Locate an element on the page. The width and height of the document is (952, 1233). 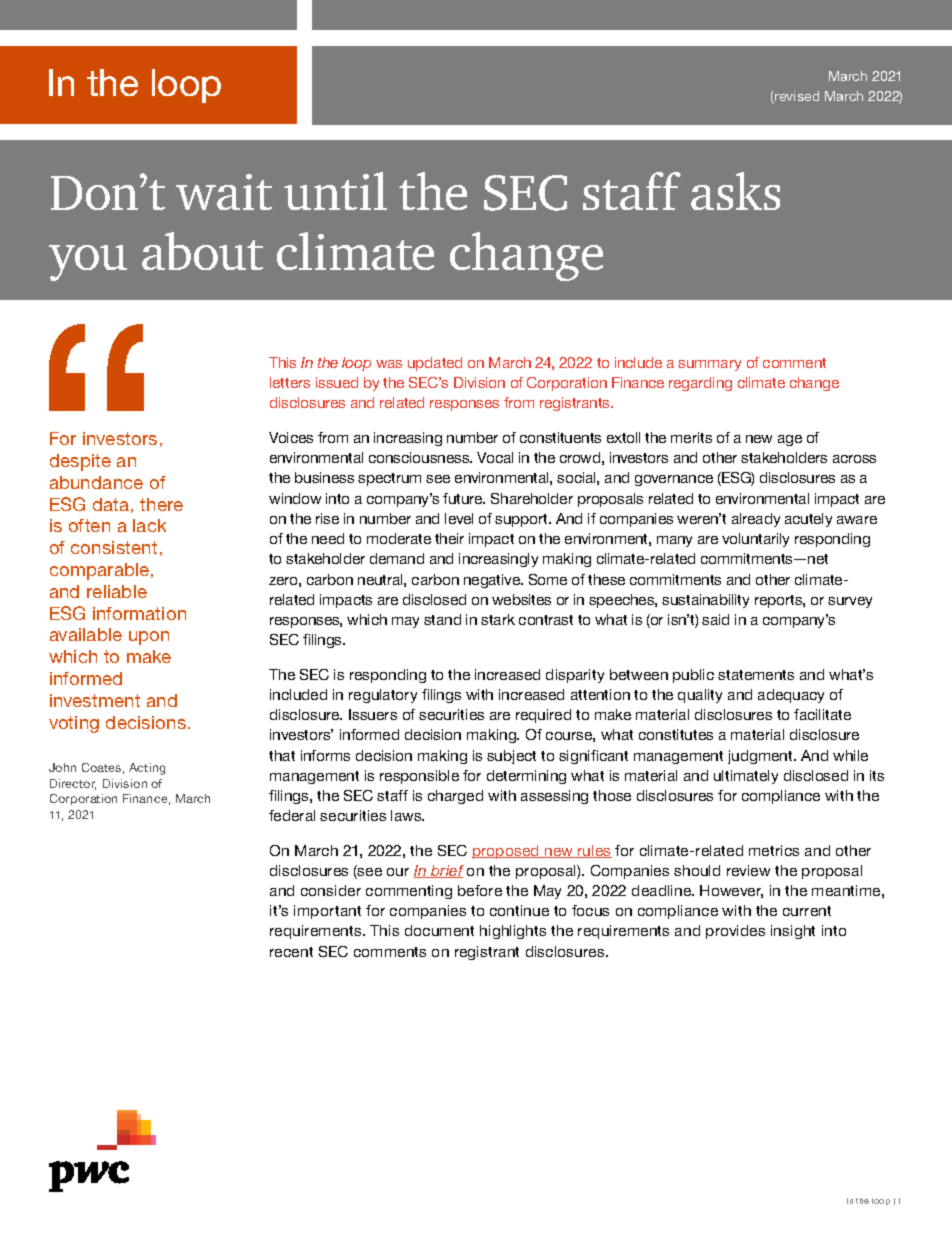
statements is located at coordinates (756, 675).
